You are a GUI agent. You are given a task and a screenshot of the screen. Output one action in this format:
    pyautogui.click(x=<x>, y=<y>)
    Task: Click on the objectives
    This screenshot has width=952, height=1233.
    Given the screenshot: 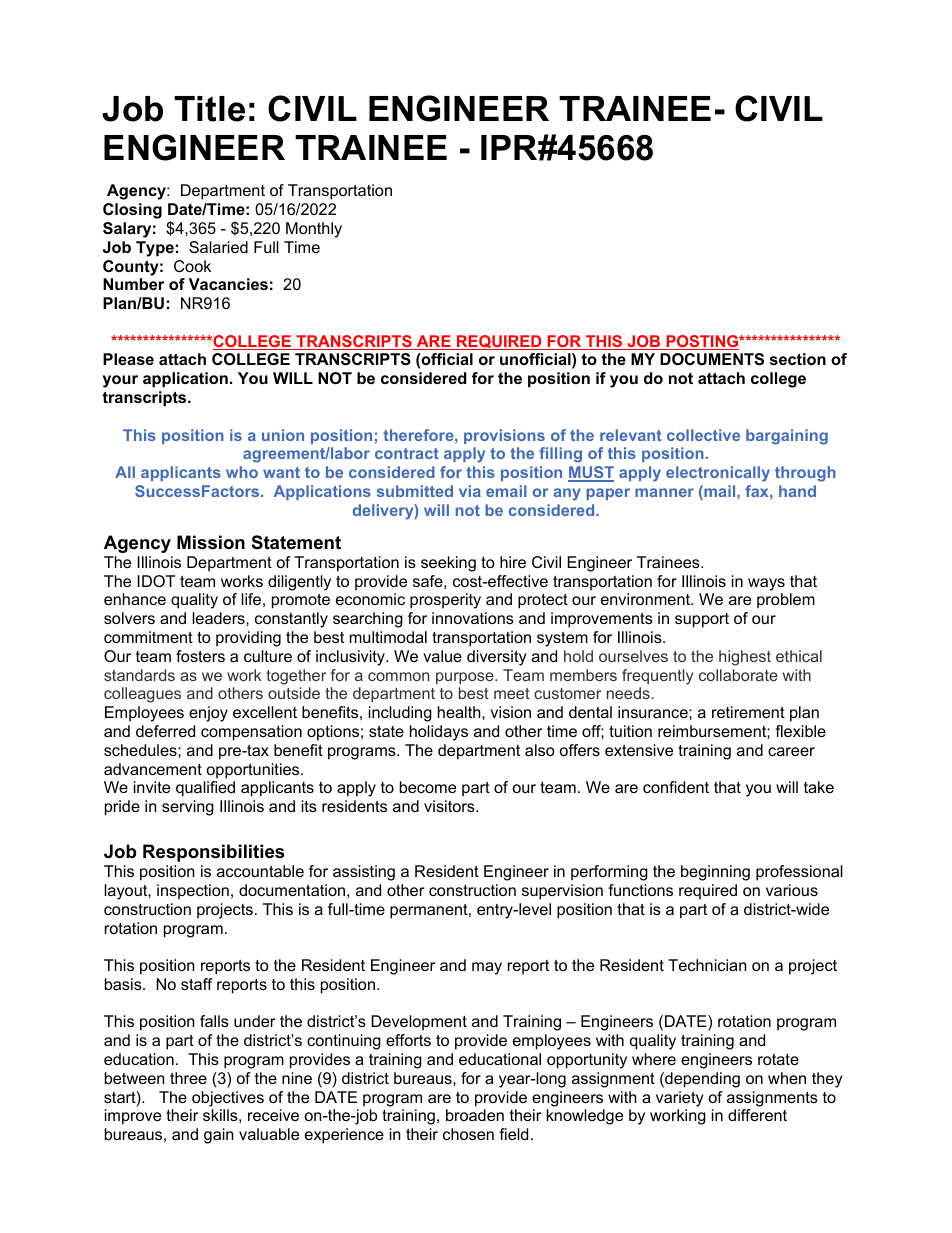 What is the action you would take?
    pyautogui.click(x=228, y=1099)
